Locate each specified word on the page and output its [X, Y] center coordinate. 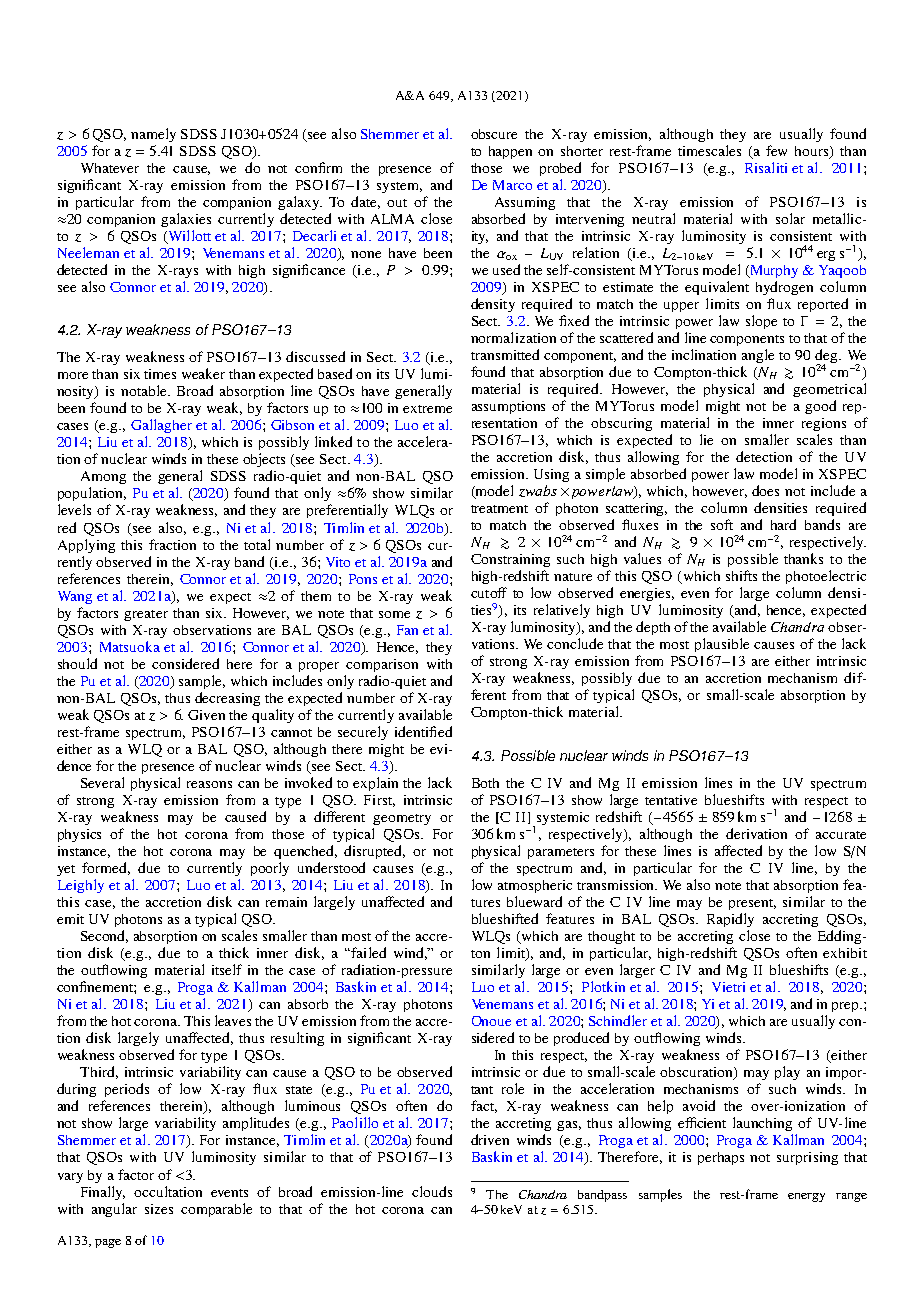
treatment [499, 509]
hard [783, 524]
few [776, 150]
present [752, 904]
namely [153, 135]
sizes [159, 1209]
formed [106, 868]
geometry [402, 819]
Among [103, 477]
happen [510, 152]
